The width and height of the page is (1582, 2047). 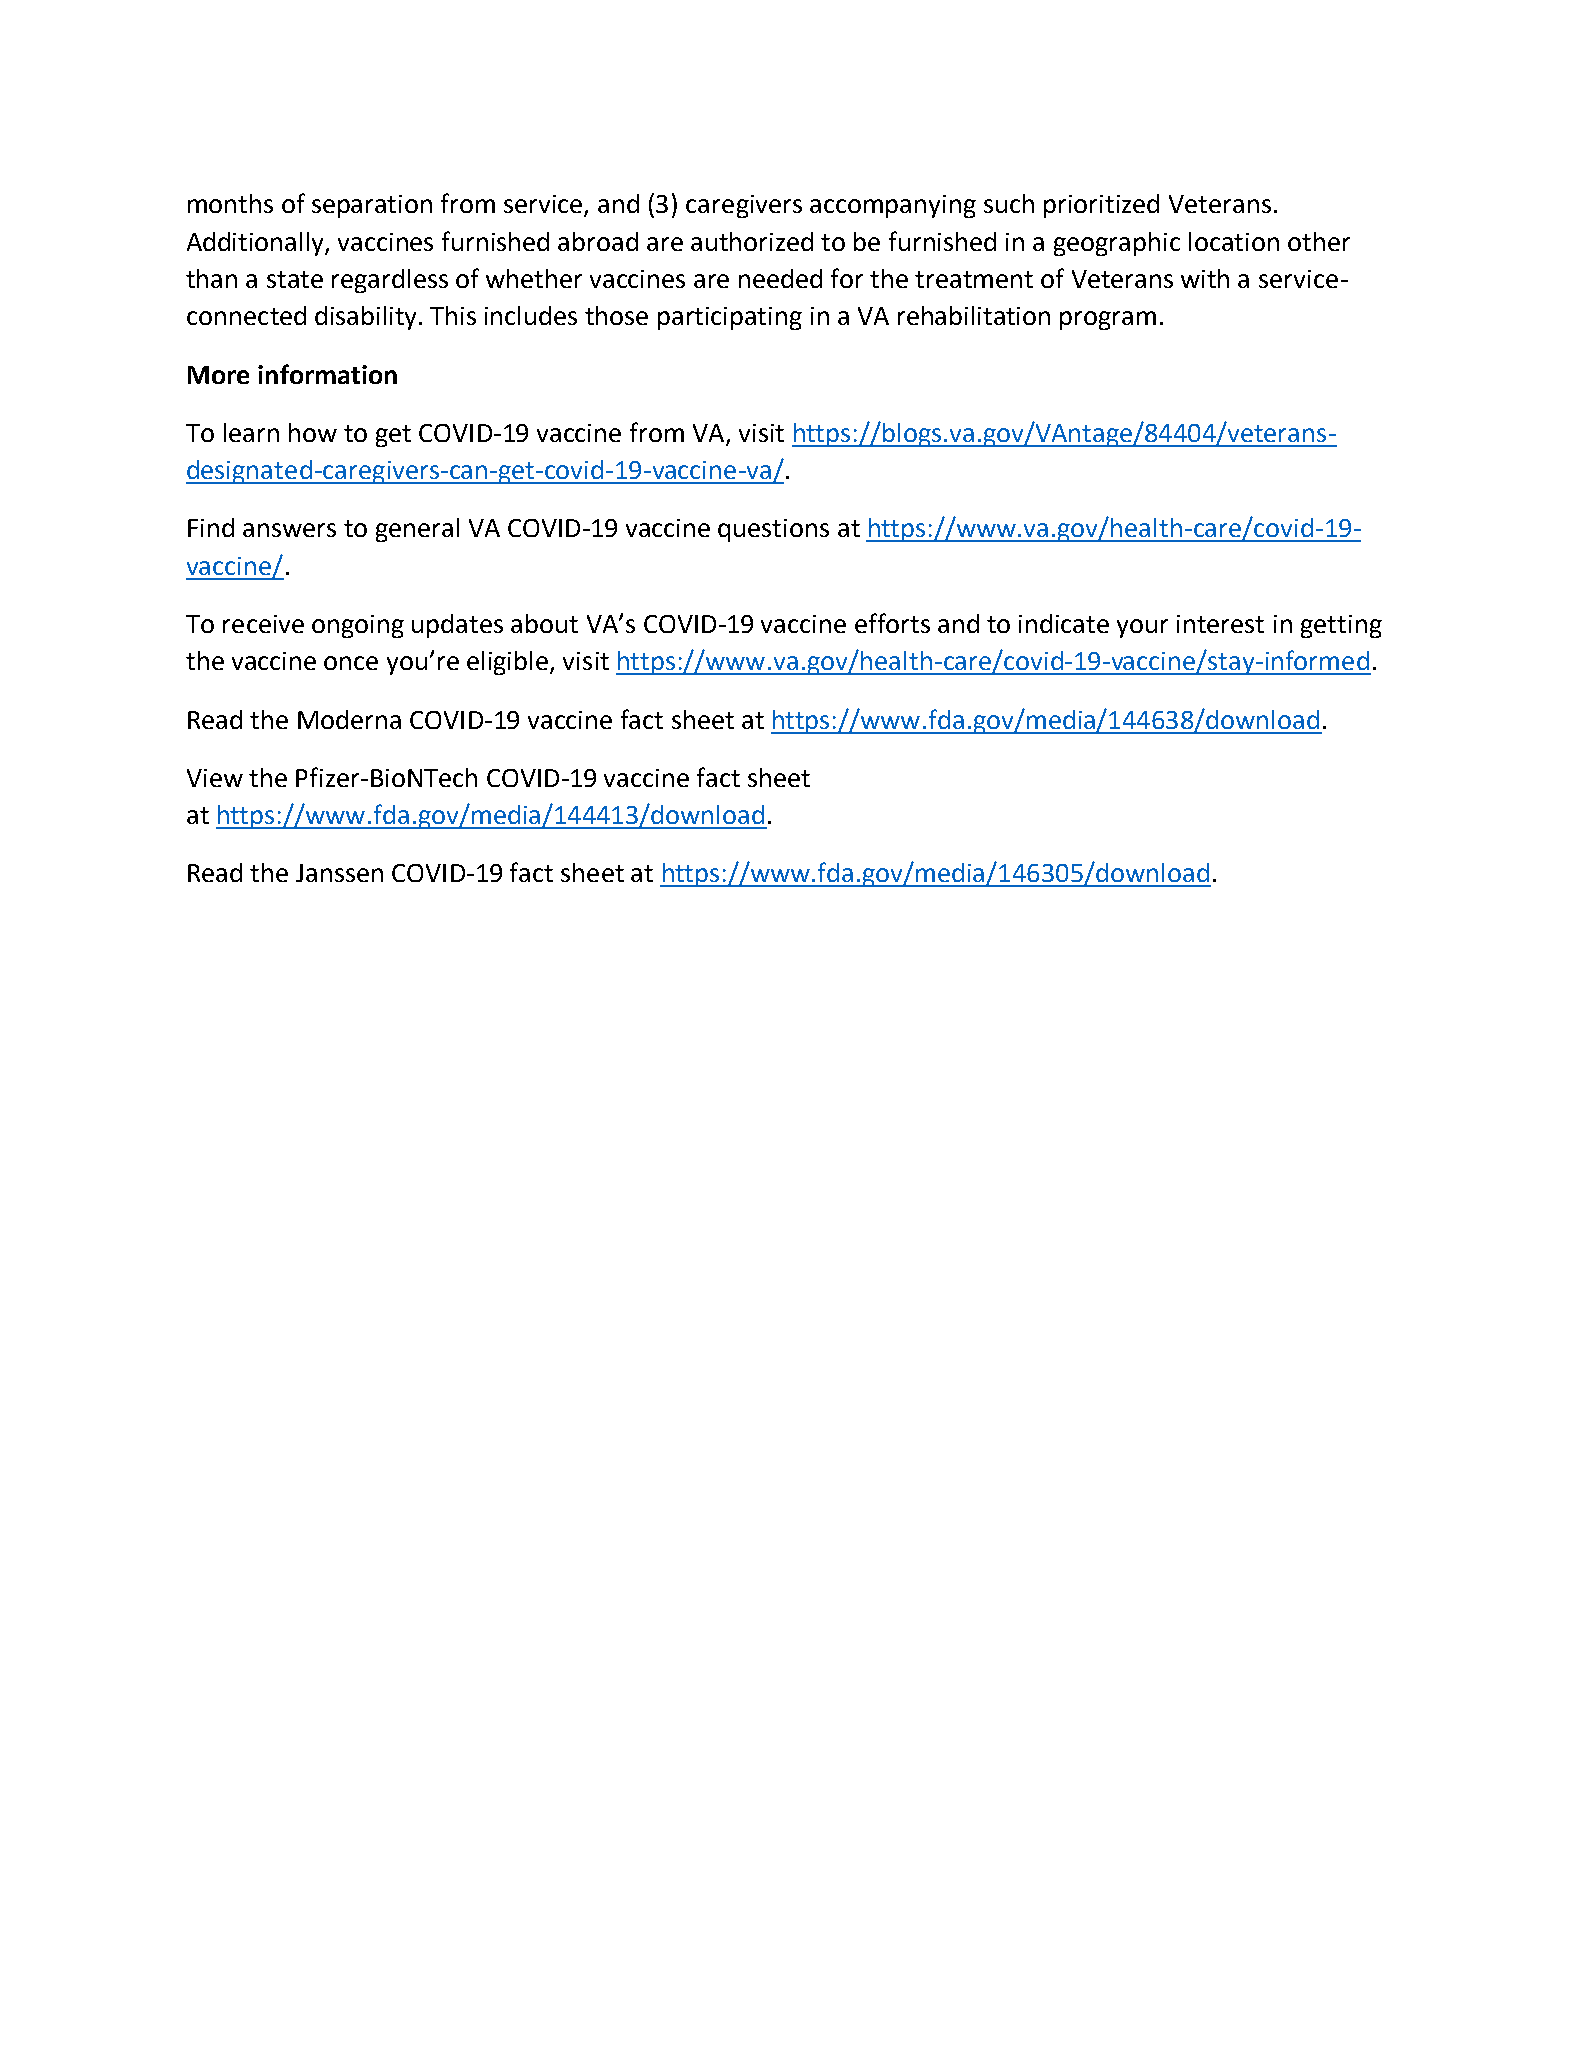 What do you see at coordinates (339, 873) in the page?
I see `Janssen` at bounding box center [339, 873].
